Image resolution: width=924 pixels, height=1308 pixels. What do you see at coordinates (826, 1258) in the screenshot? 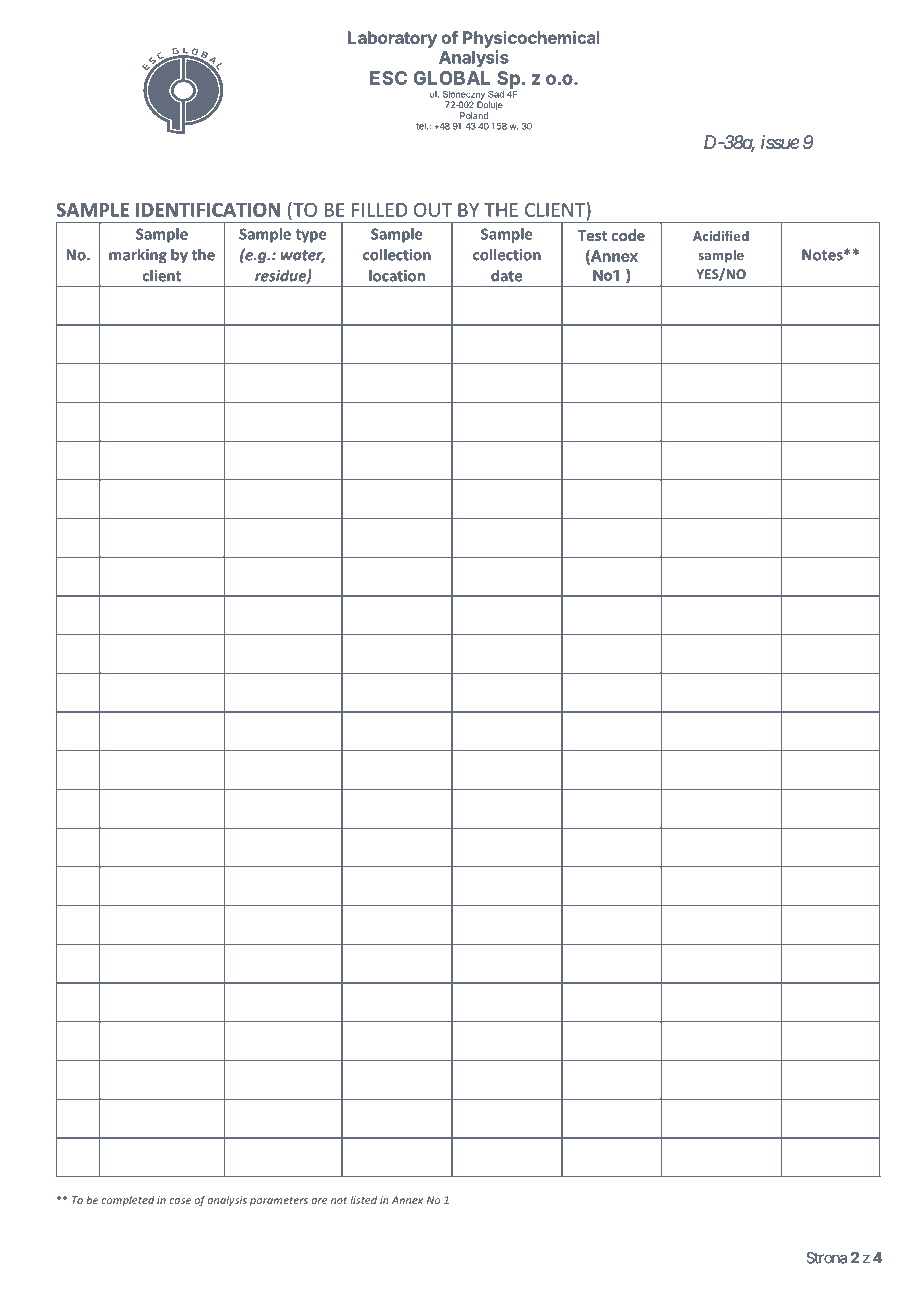
I see `Strona` at bounding box center [826, 1258].
